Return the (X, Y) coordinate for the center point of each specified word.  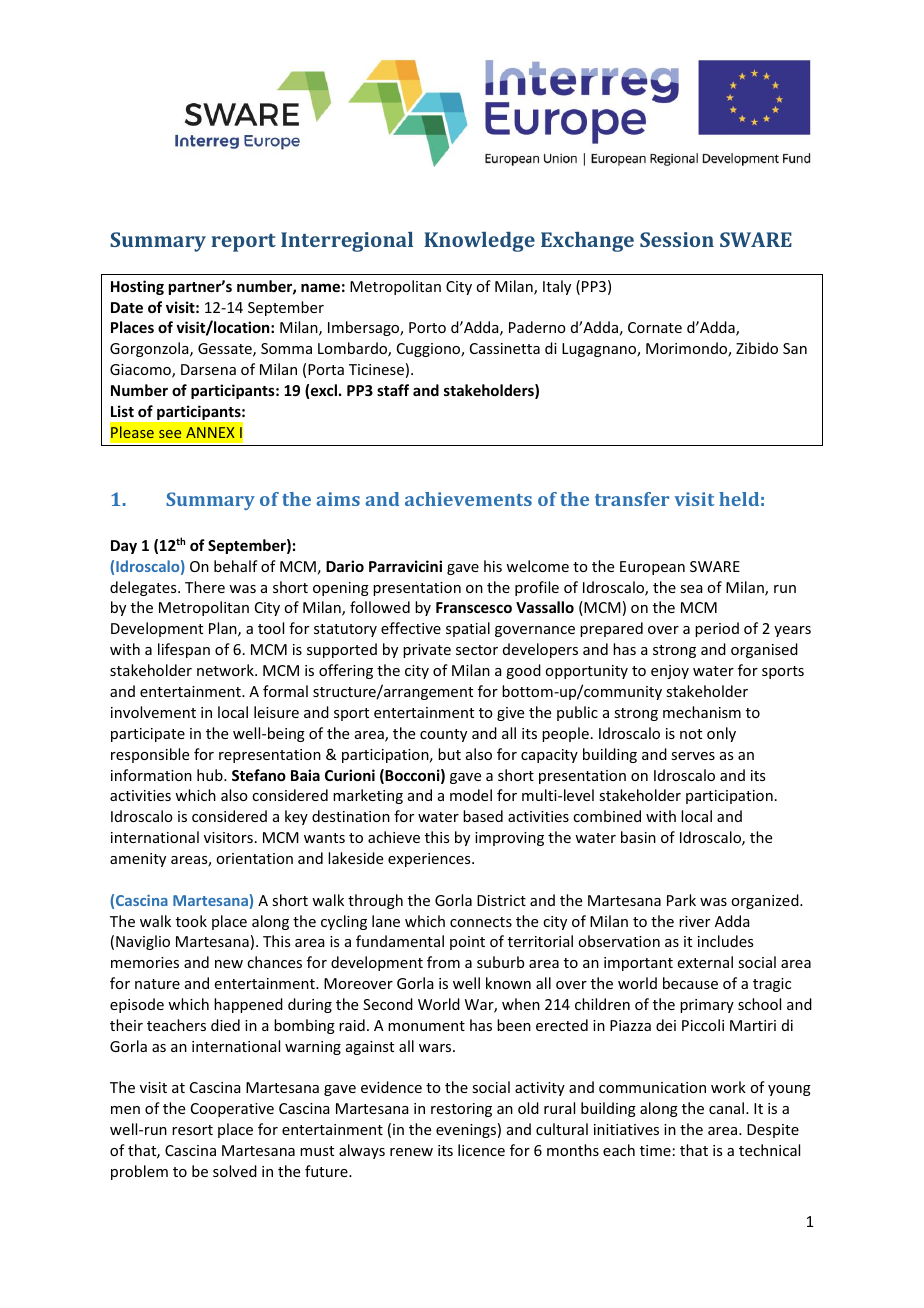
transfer (632, 499)
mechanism (702, 712)
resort (192, 1130)
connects (481, 922)
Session (677, 239)
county (443, 735)
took (191, 921)
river (694, 921)
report (244, 243)
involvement (153, 712)
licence (481, 1150)
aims (338, 499)
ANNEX (210, 432)
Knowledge (479, 242)
